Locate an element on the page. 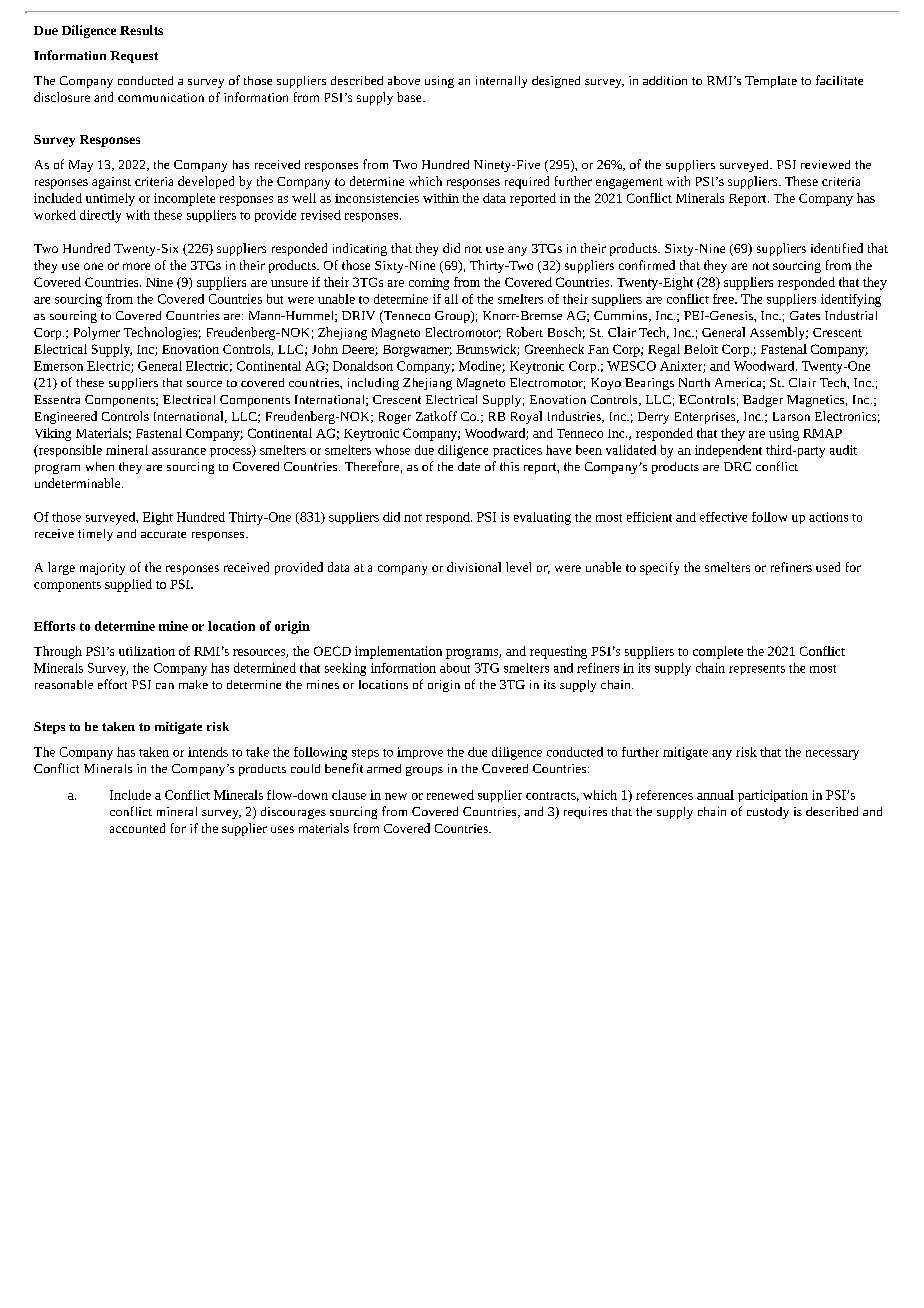  custody is located at coordinates (768, 813).
